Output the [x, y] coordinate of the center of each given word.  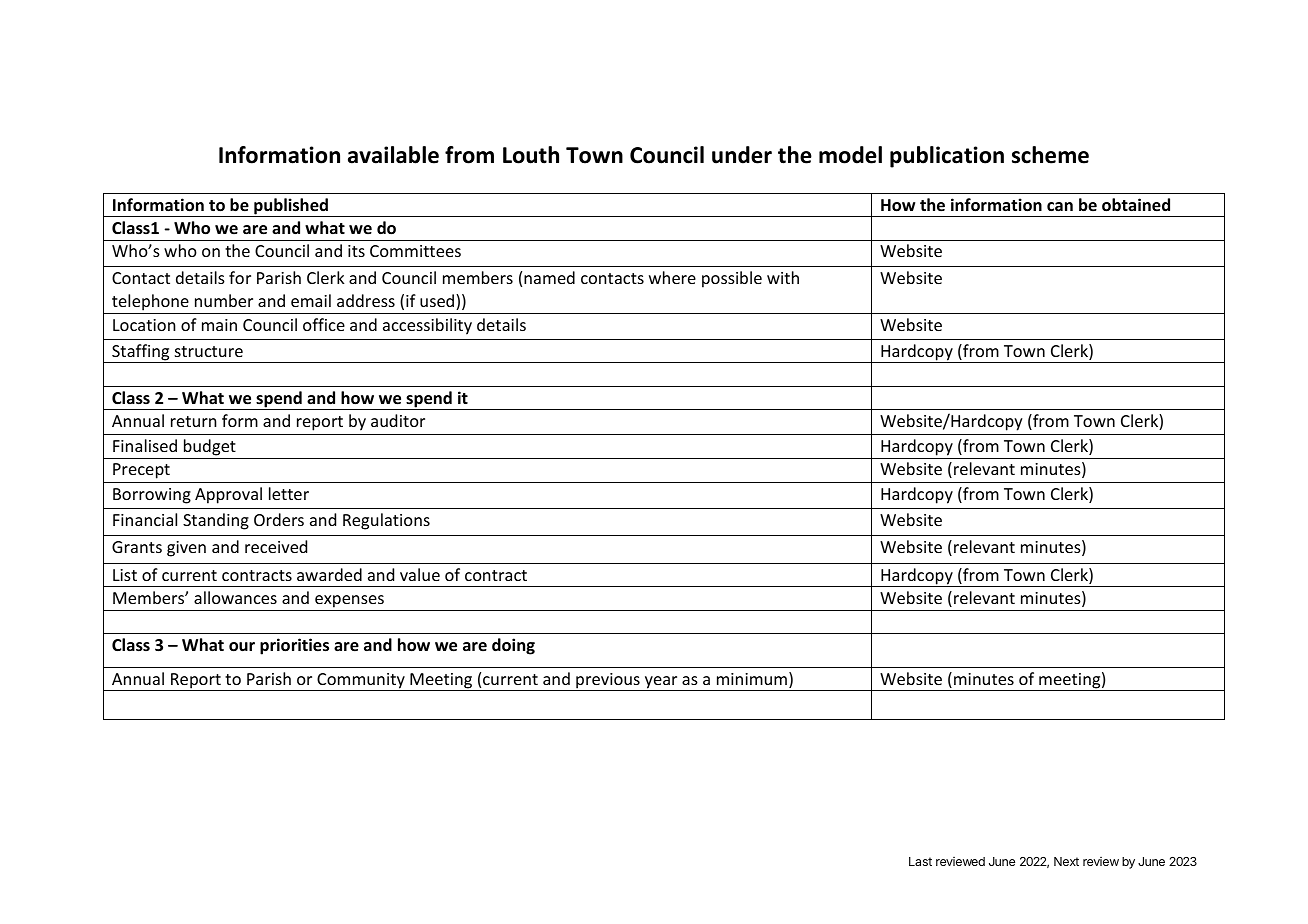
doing [513, 646]
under [742, 155]
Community [361, 682]
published [291, 207]
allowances [235, 597]
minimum [752, 679]
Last [920, 861]
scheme [1050, 155]
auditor [398, 420]
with [783, 277]
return [194, 421]
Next [1066, 861]
